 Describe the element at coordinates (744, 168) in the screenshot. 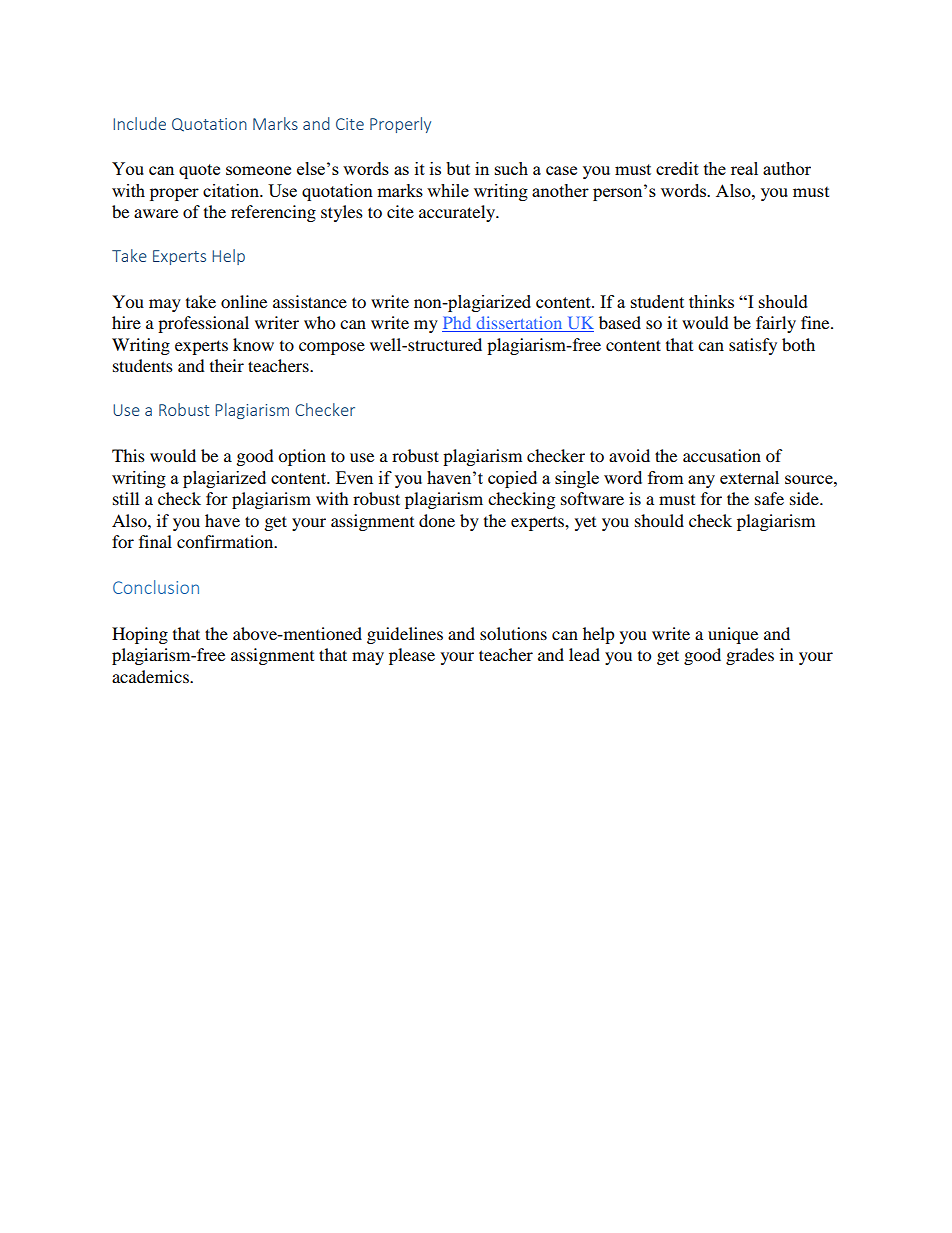

I see `real` at that location.
